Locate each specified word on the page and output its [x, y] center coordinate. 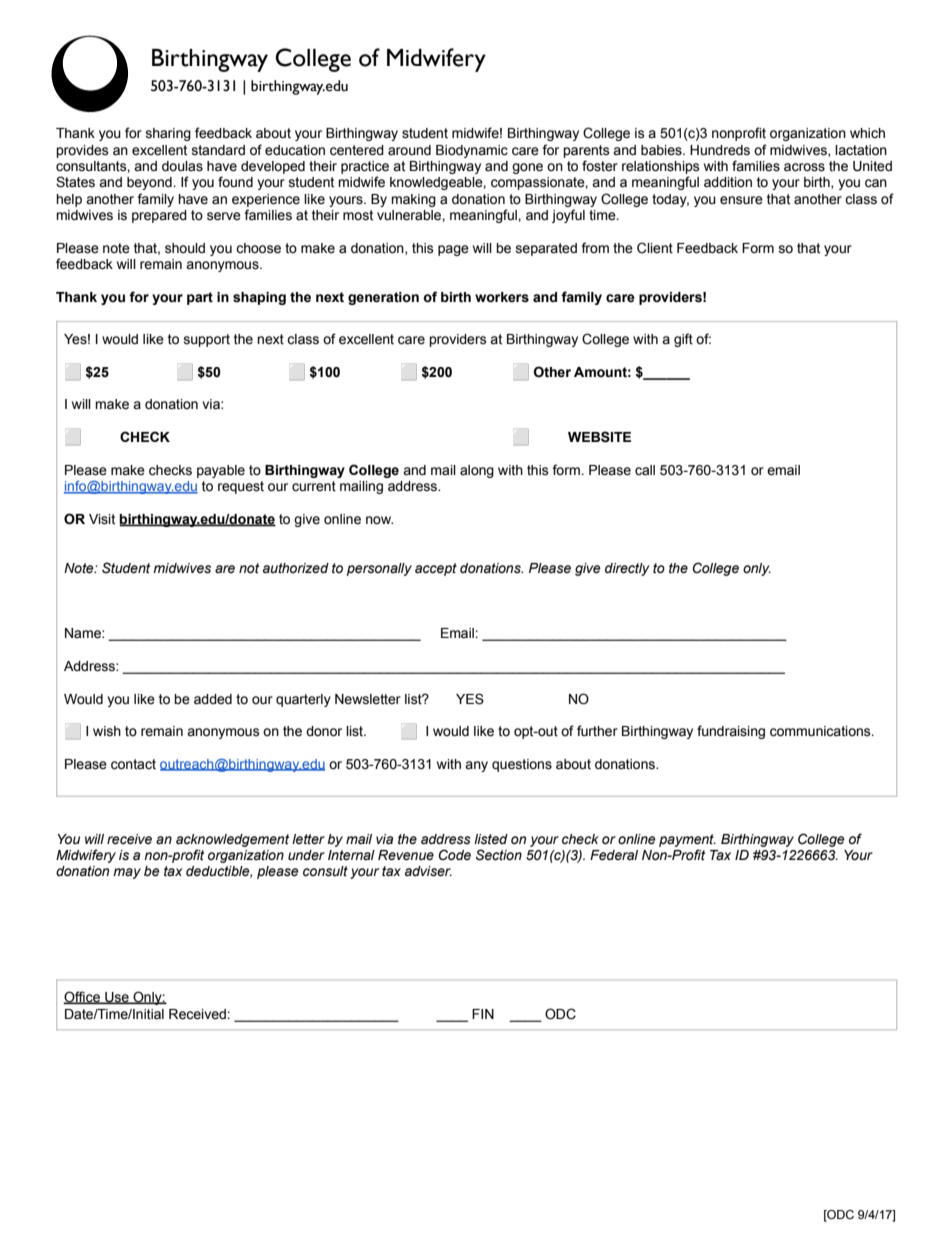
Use [117, 998]
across [804, 167]
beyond [150, 183]
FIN [483, 1014]
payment [687, 840]
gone [527, 168]
